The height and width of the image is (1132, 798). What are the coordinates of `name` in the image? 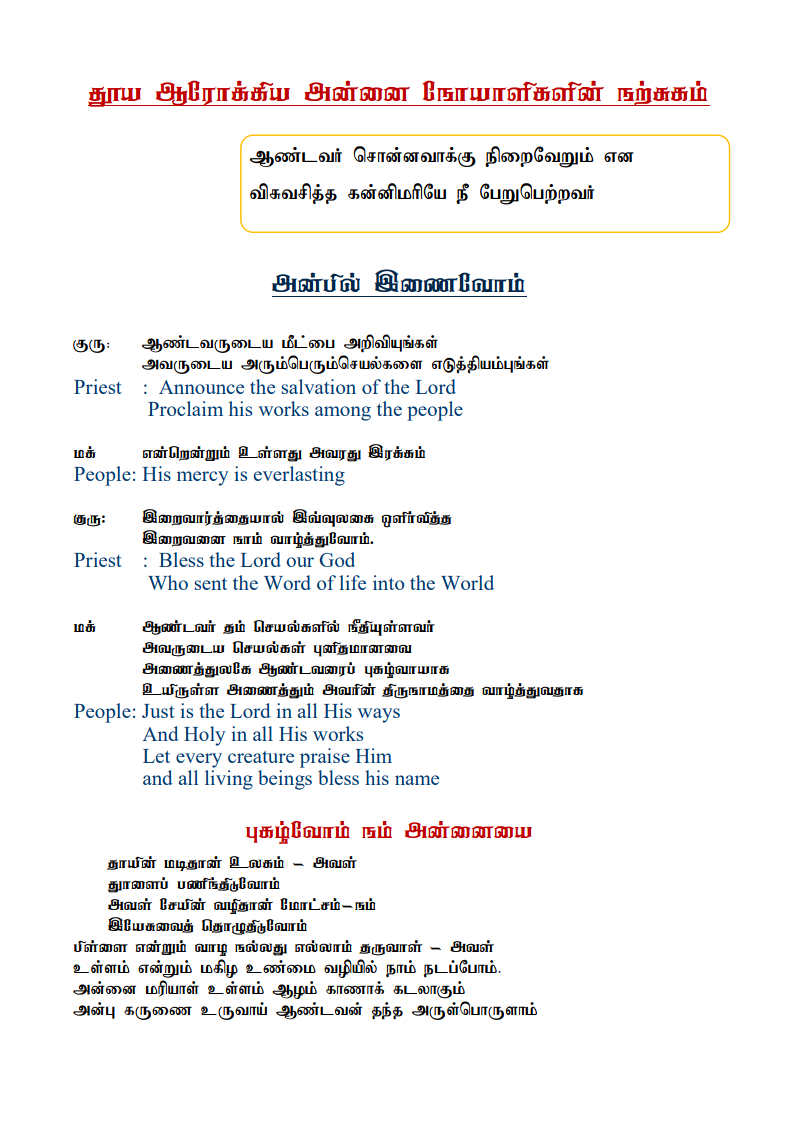 It's located at (417, 780).
